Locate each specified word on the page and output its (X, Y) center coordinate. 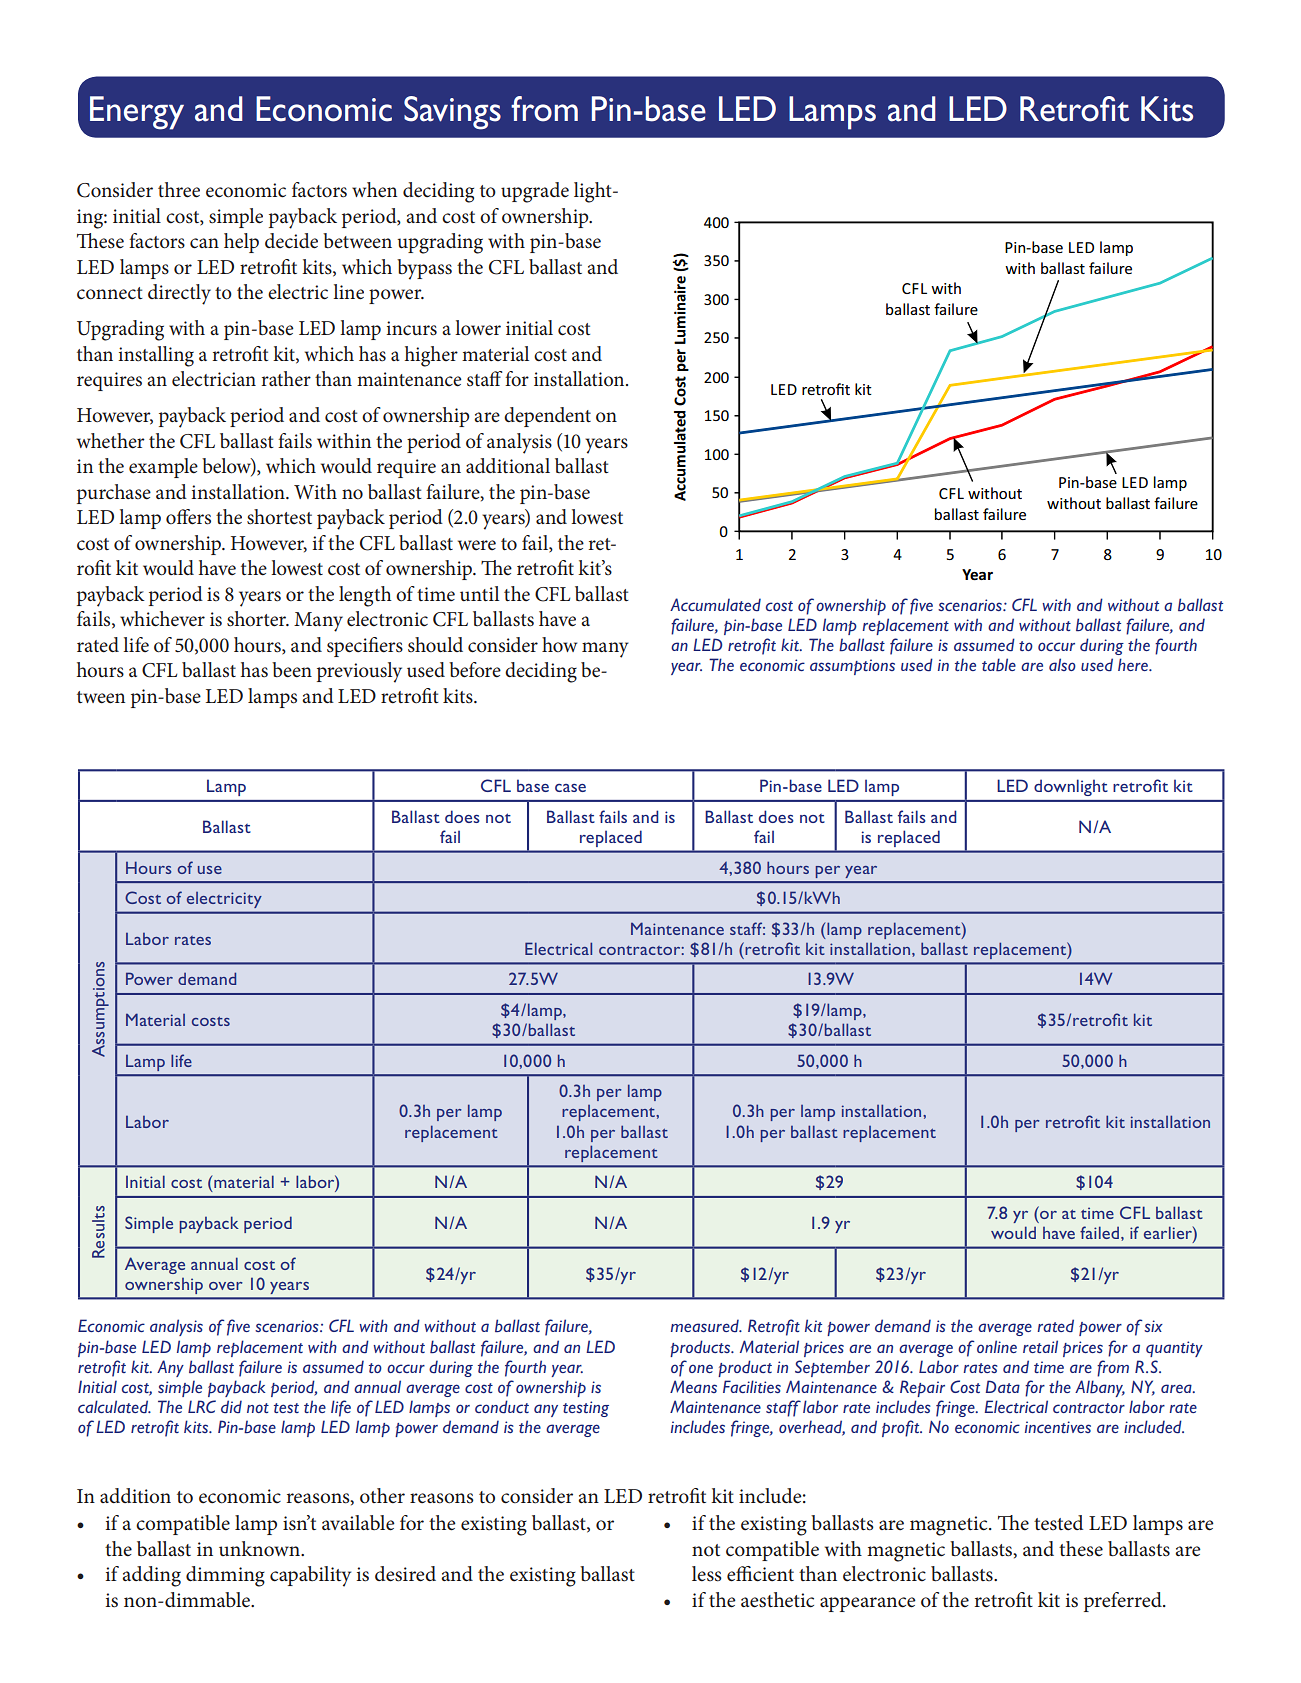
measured (706, 1325)
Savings (452, 113)
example (163, 468)
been (292, 670)
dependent (547, 417)
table (999, 664)
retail (1040, 1346)
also (1062, 664)
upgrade (535, 192)
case (570, 787)
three (179, 190)
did (231, 1406)
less (707, 1574)
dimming (225, 1576)
